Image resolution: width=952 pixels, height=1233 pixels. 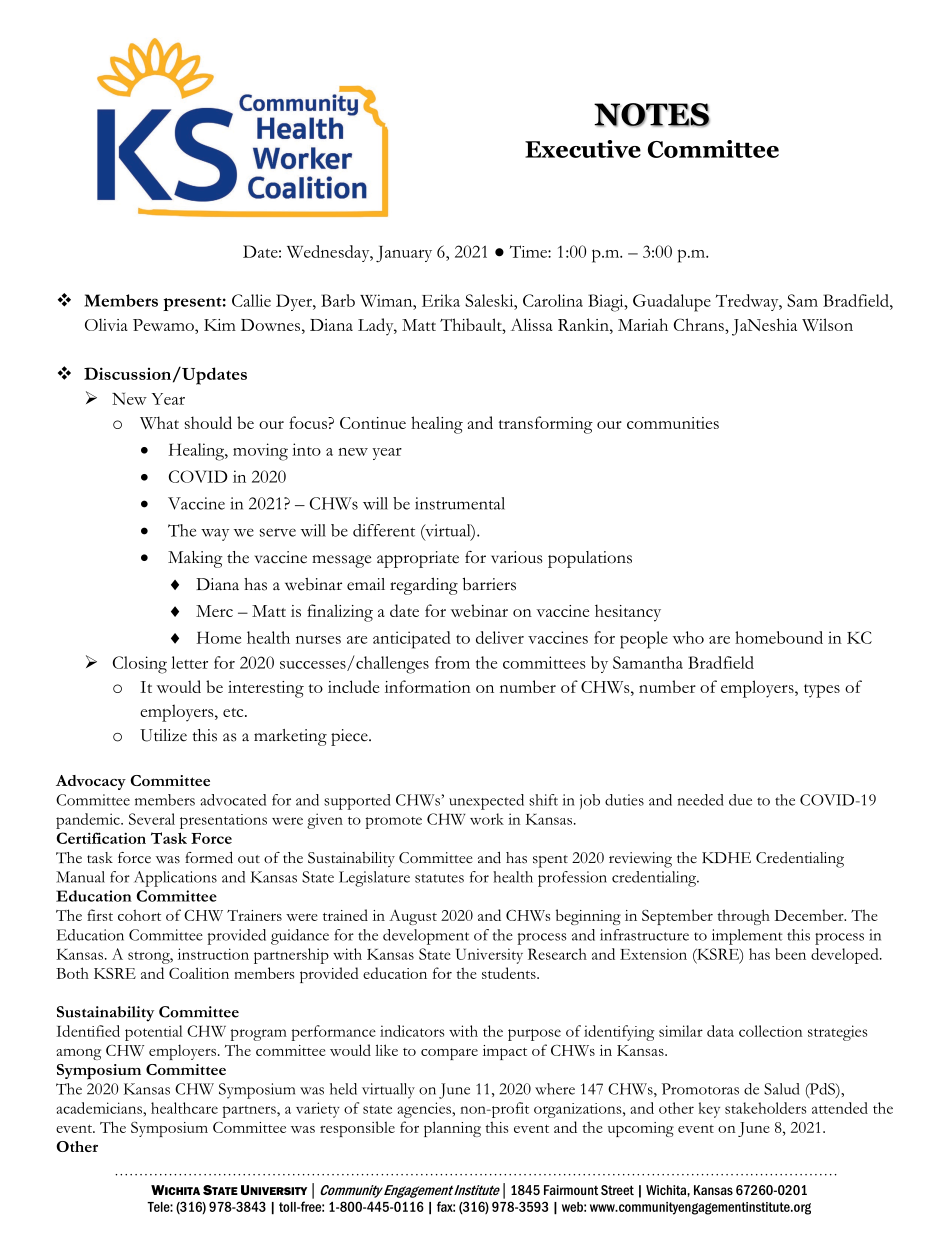 What do you see at coordinates (159, 422) in the screenshot?
I see `What` at bounding box center [159, 422].
